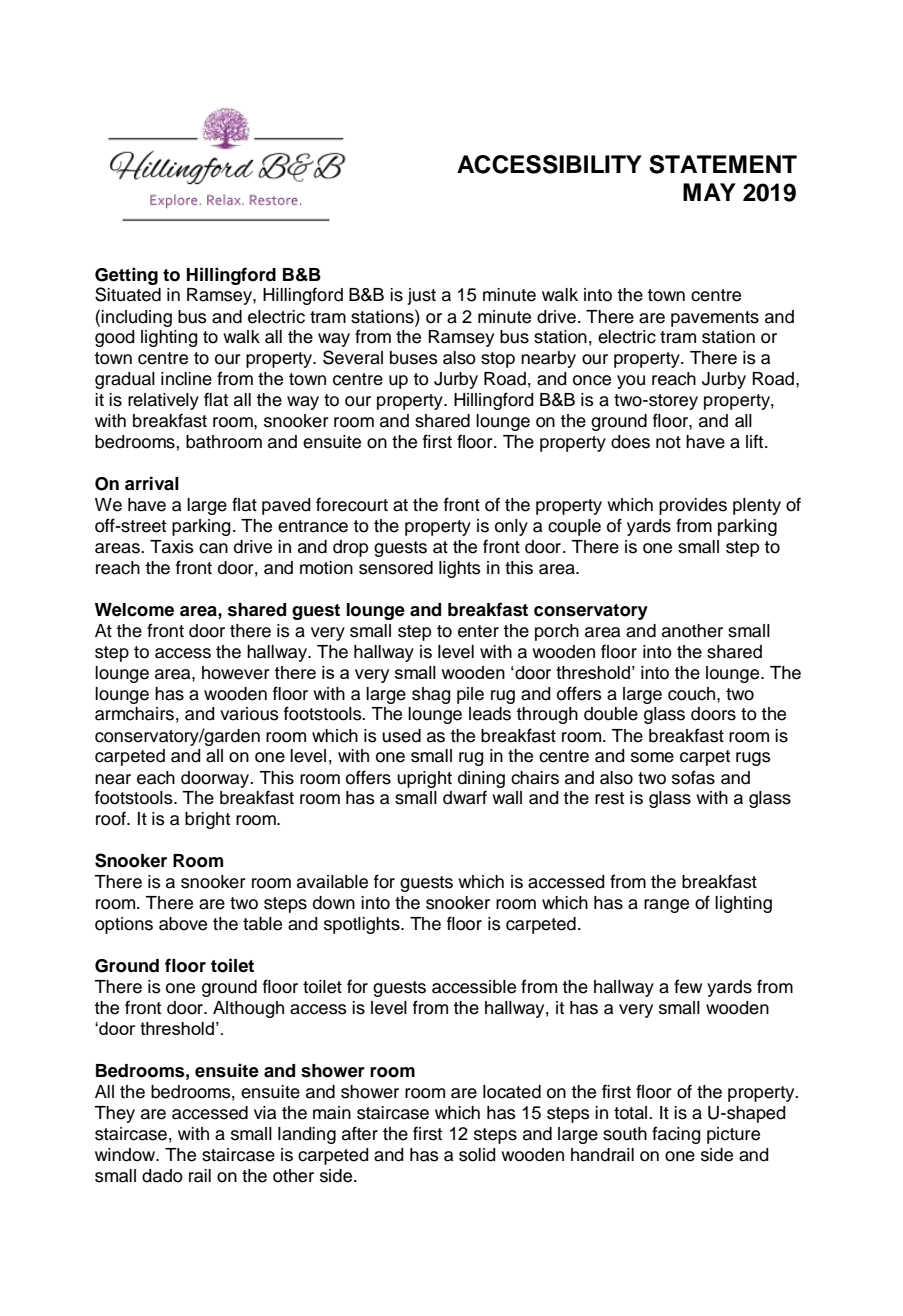  What do you see at coordinates (676, 1135) in the screenshot?
I see `facing` at bounding box center [676, 1135].
